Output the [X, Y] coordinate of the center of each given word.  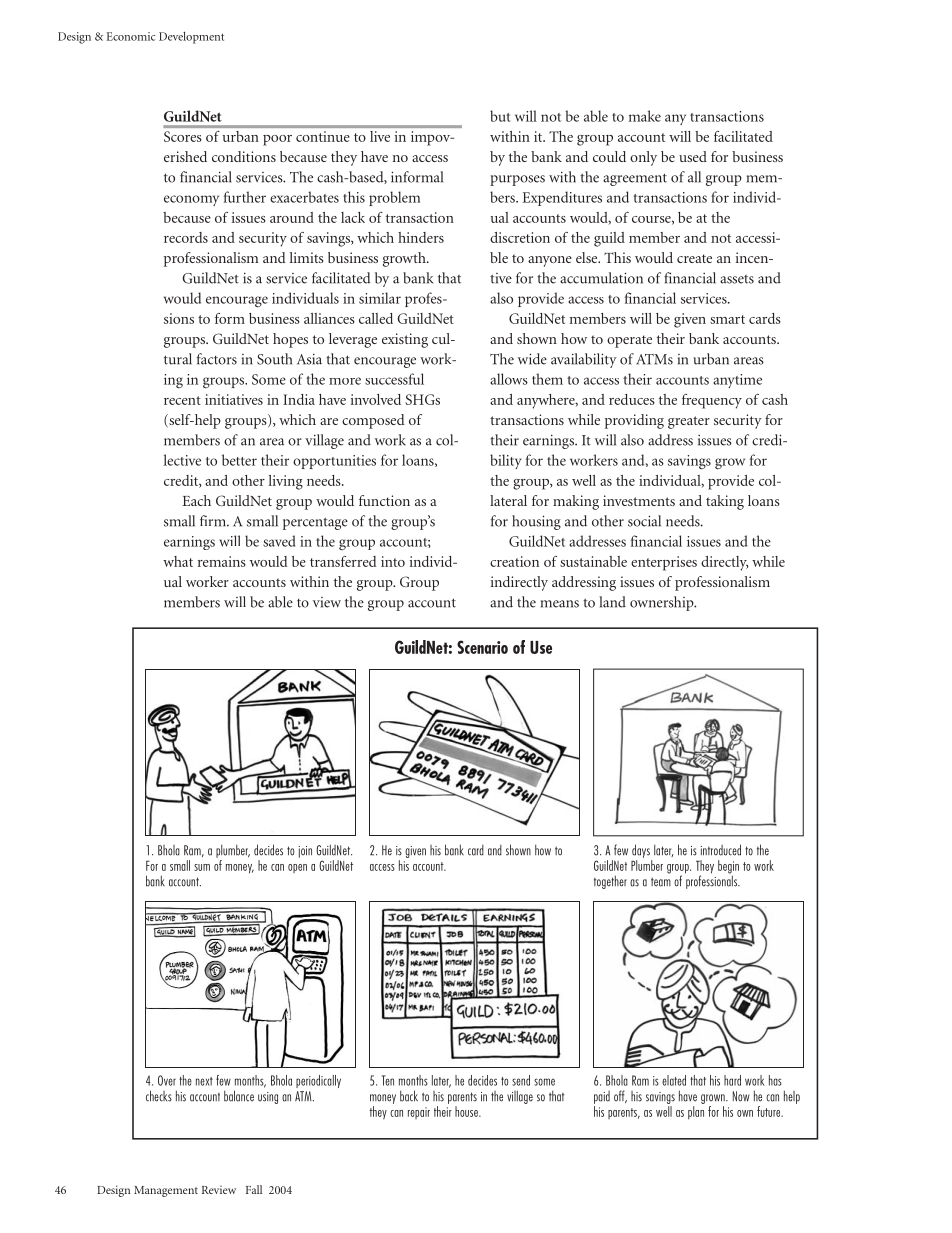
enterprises [664, 563]
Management [166, 1191]
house [467, 1111]
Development [191, 38]
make [645, 116]
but [500, 116]
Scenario [482, 647]
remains [222, 561]
